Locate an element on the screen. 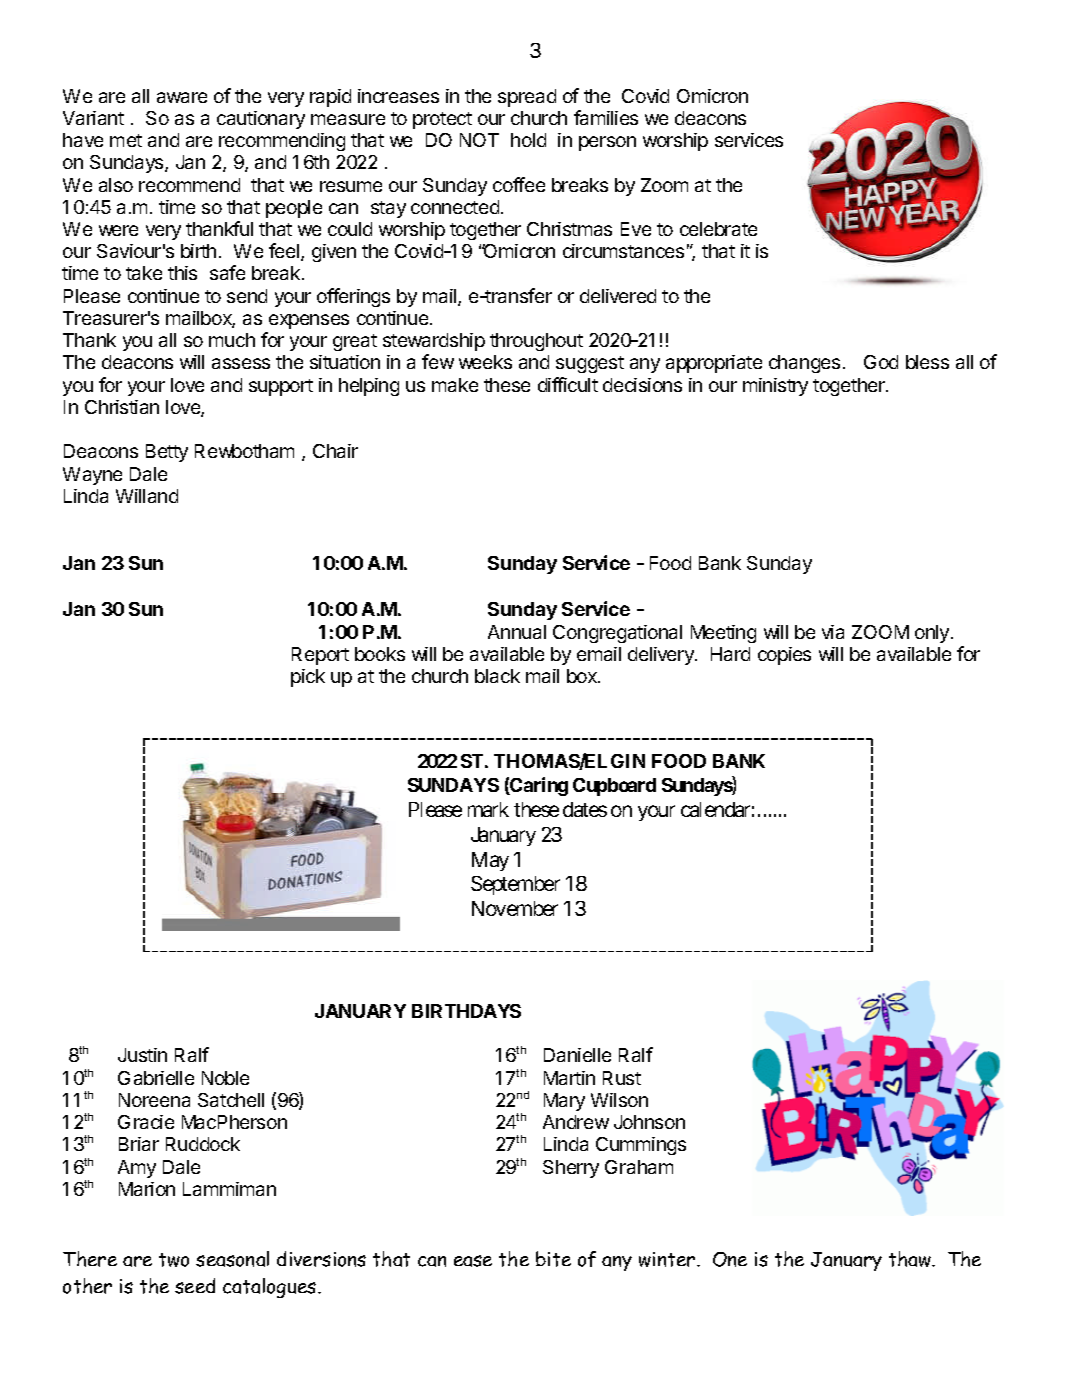 This screenshot has height=1385, width=1070. aware is located at coordinates (182, 97).
